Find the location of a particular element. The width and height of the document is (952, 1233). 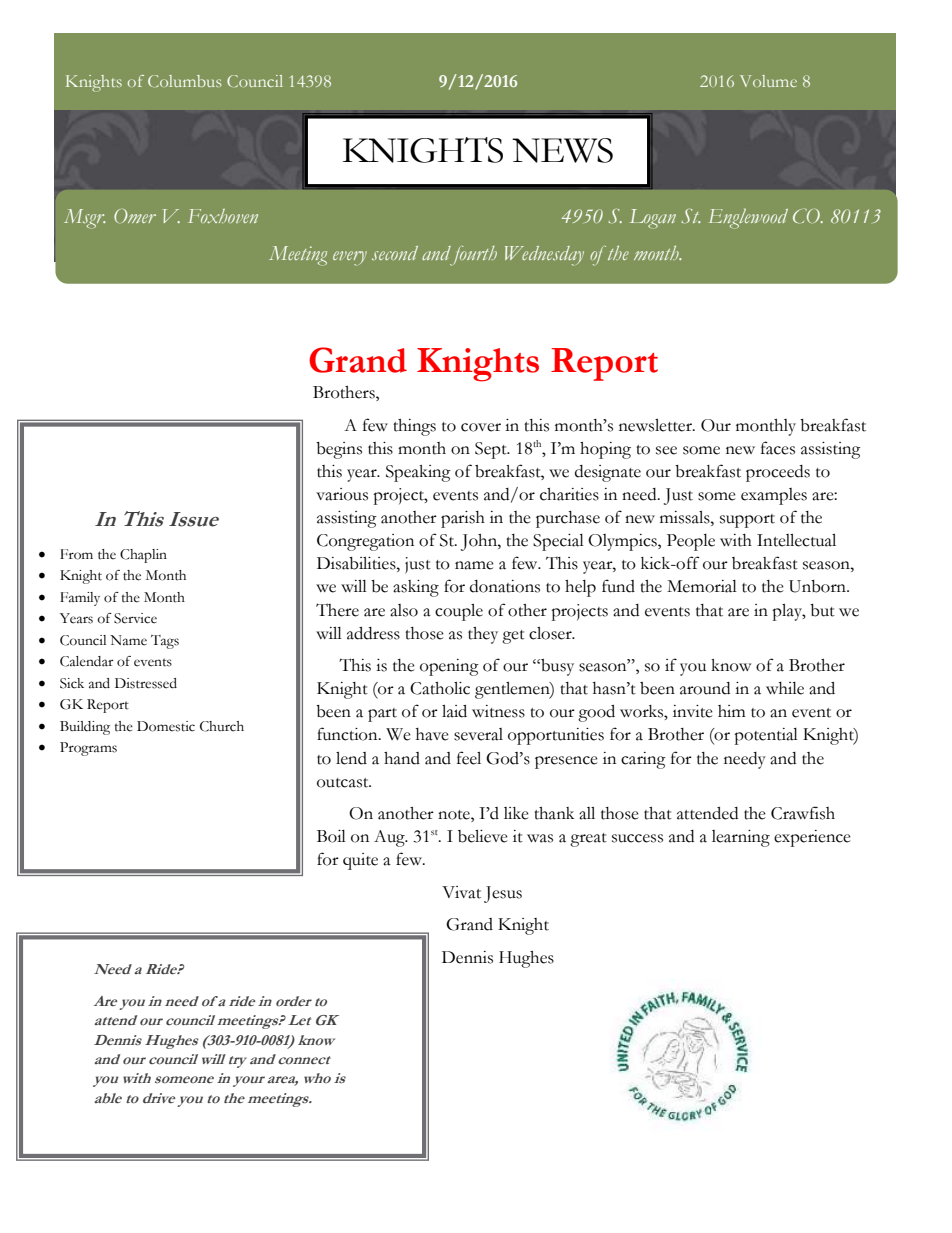

Boil is located at coordinates (331, 836).
